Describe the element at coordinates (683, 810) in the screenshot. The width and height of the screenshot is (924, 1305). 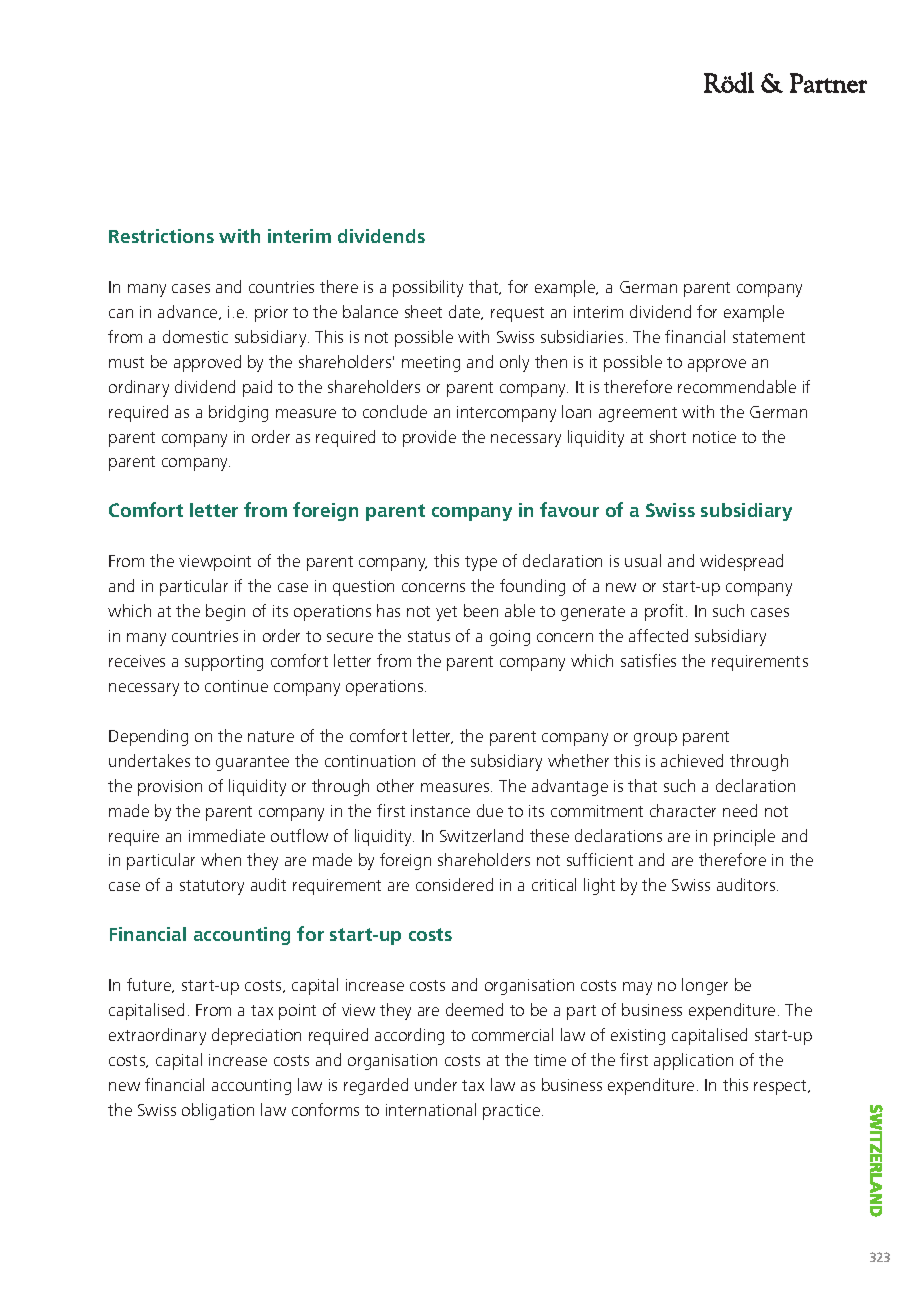
I see `character` at that location.
